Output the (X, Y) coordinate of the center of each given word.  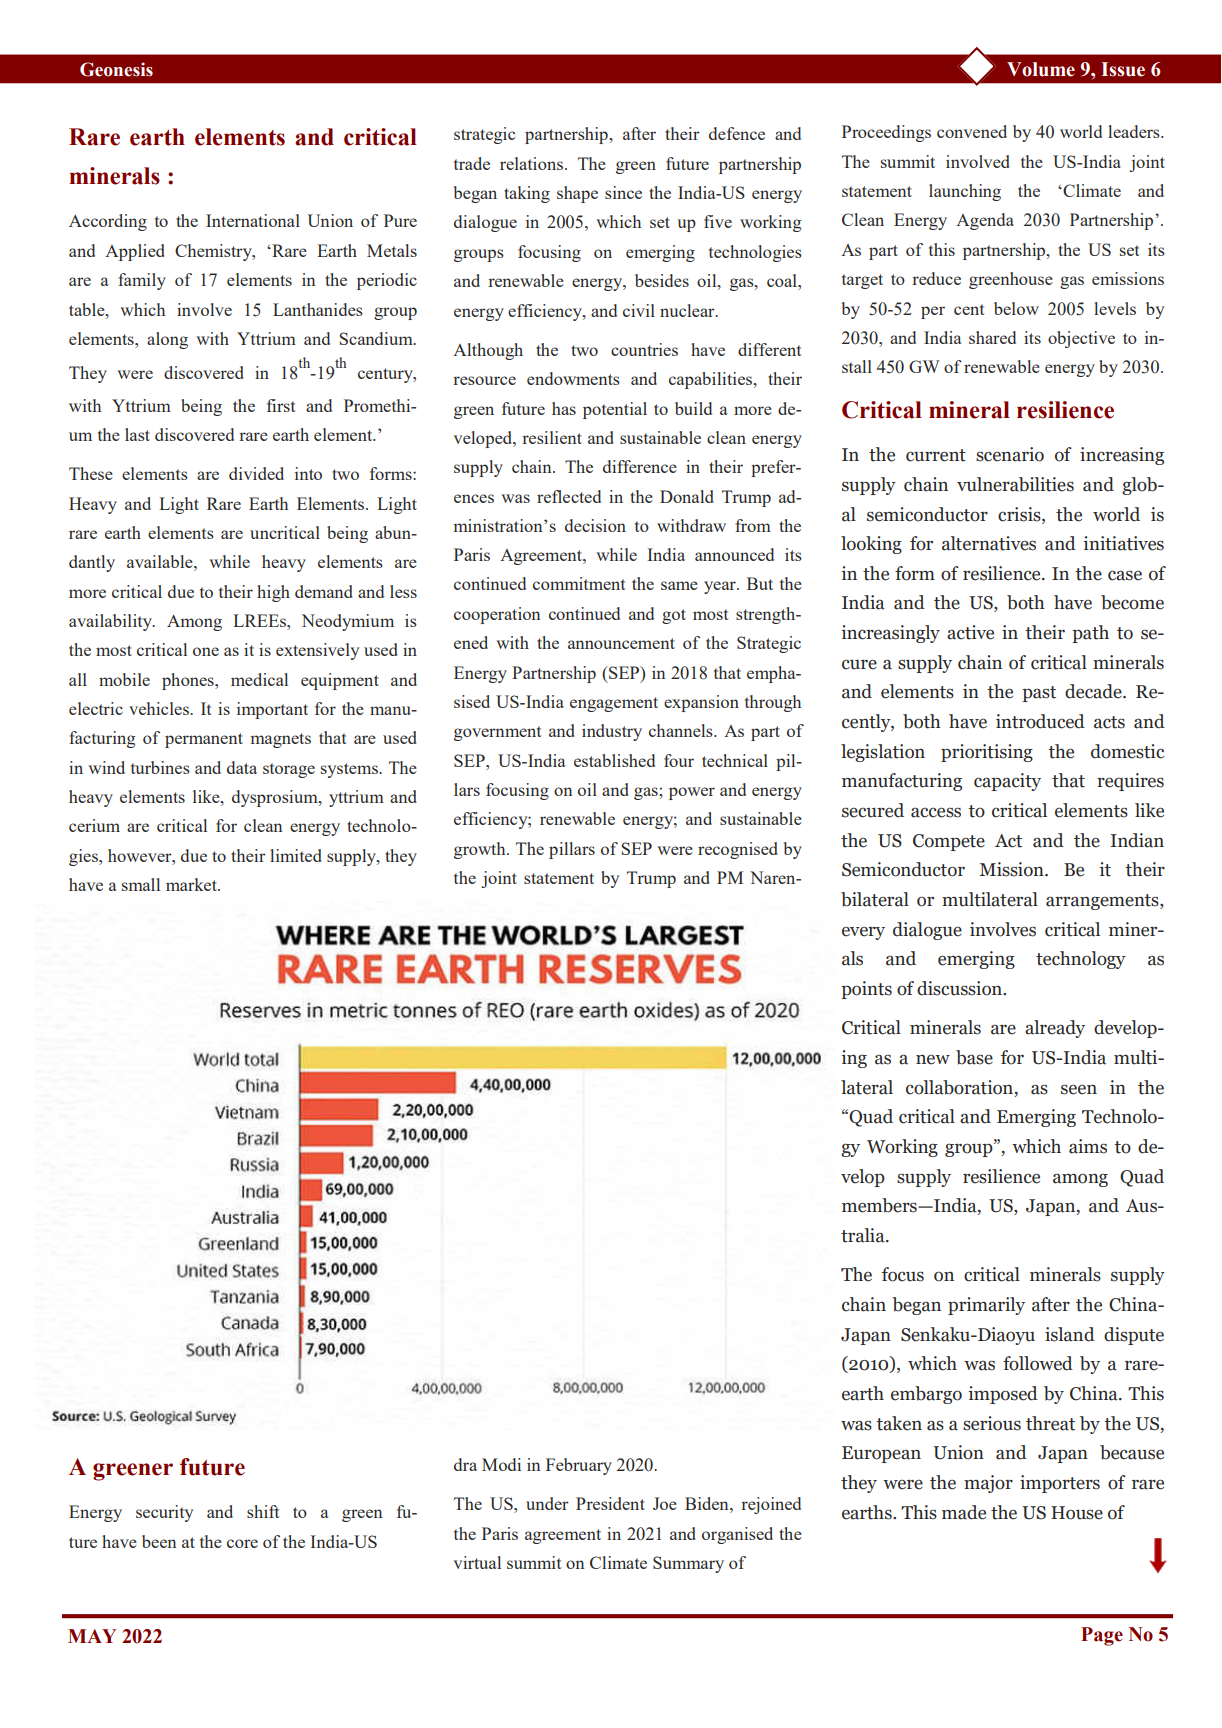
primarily (986, 1306)
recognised (738, 850)
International (253, 220)
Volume (1041, 69)
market (192, 884)
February (579, 1466)
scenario (1010, 454)
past (1039, 694)
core (242, 1543)
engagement (614, 704)
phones (189, 681)
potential (615, 410)
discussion (961, 988)
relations (533, 163)
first (281, 405)
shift (263, 1511)
